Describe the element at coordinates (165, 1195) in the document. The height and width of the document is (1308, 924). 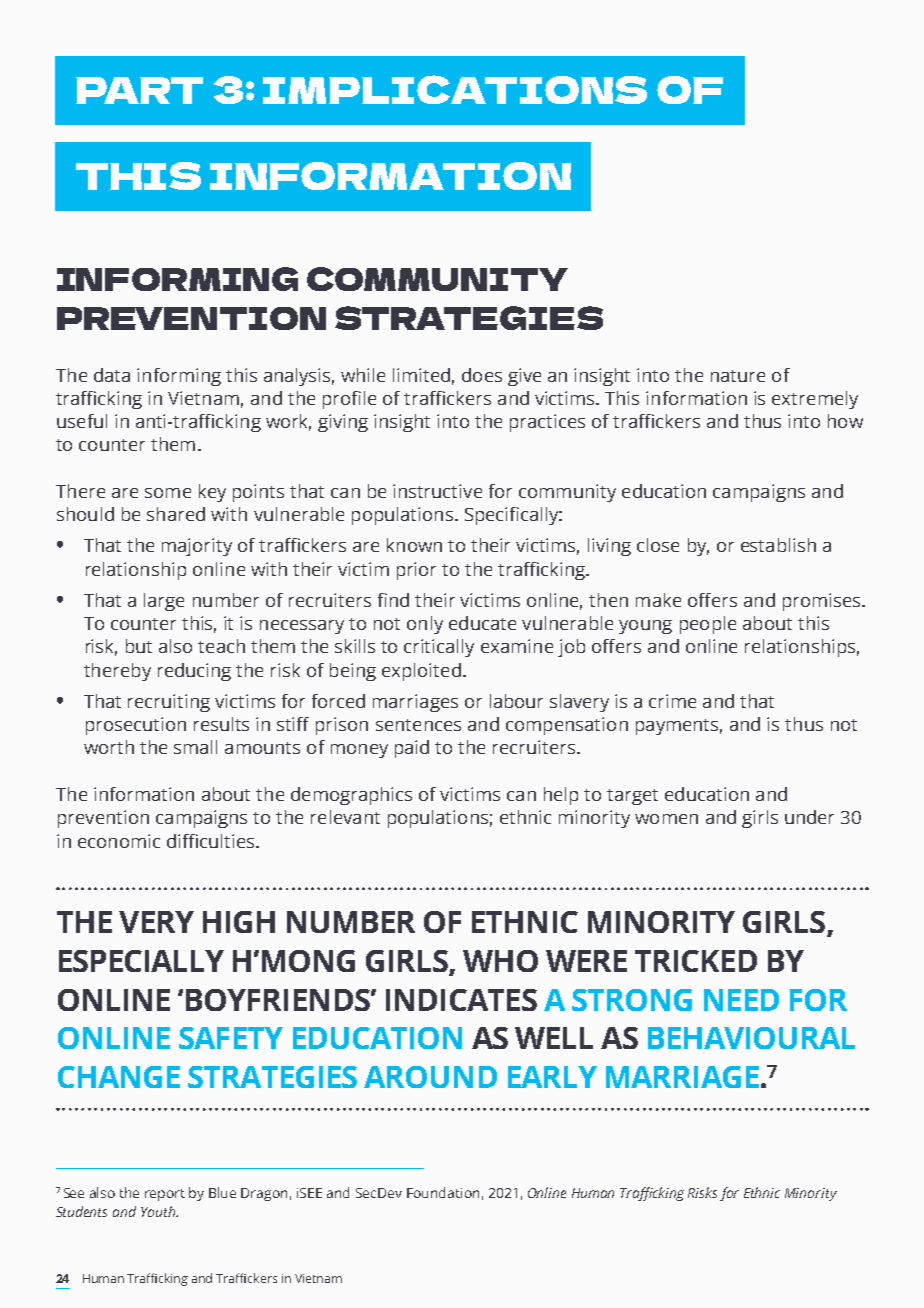
I see `report` at that location.
